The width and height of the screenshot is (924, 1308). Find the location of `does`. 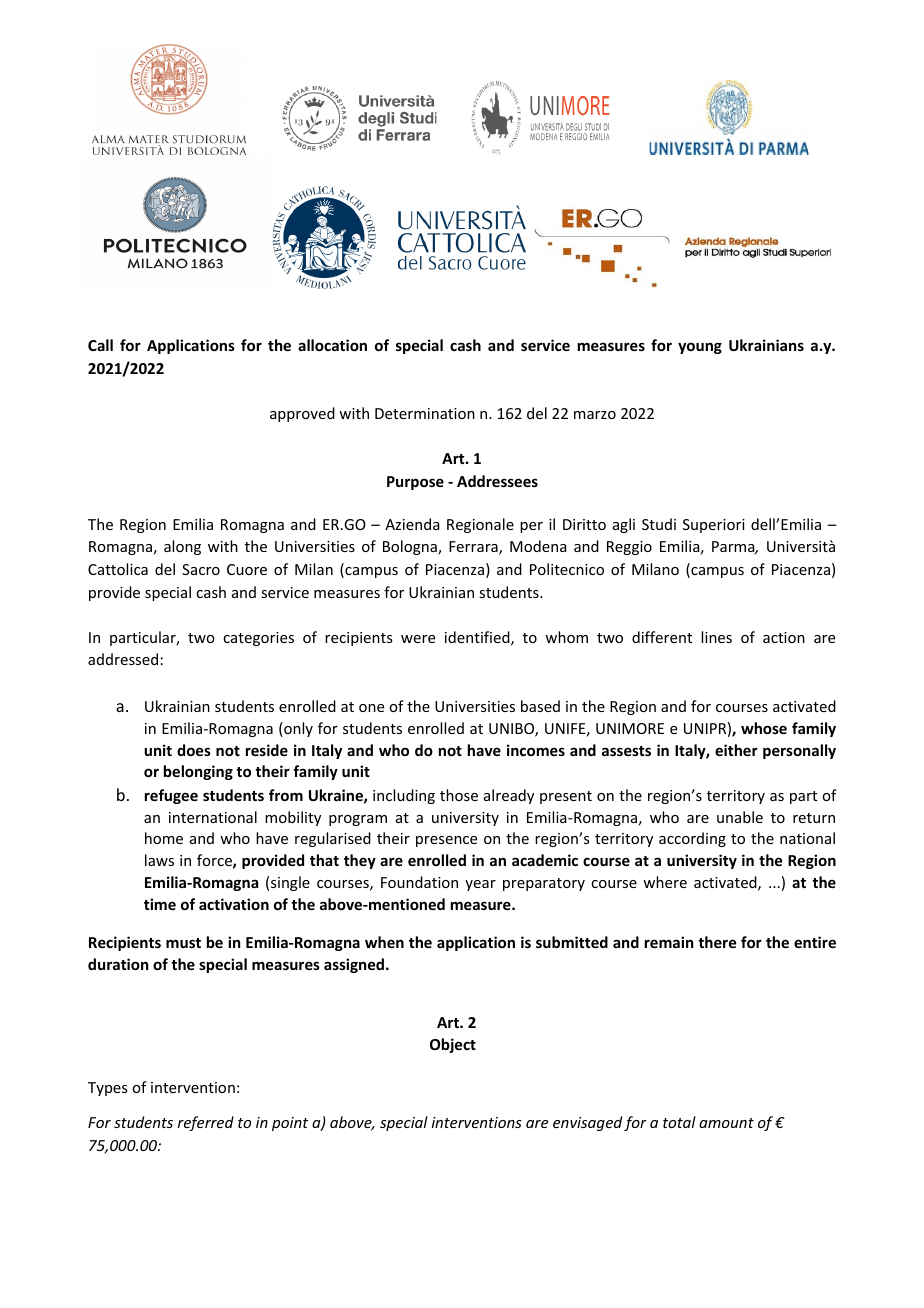

does is located at coordinates (194, 750).
